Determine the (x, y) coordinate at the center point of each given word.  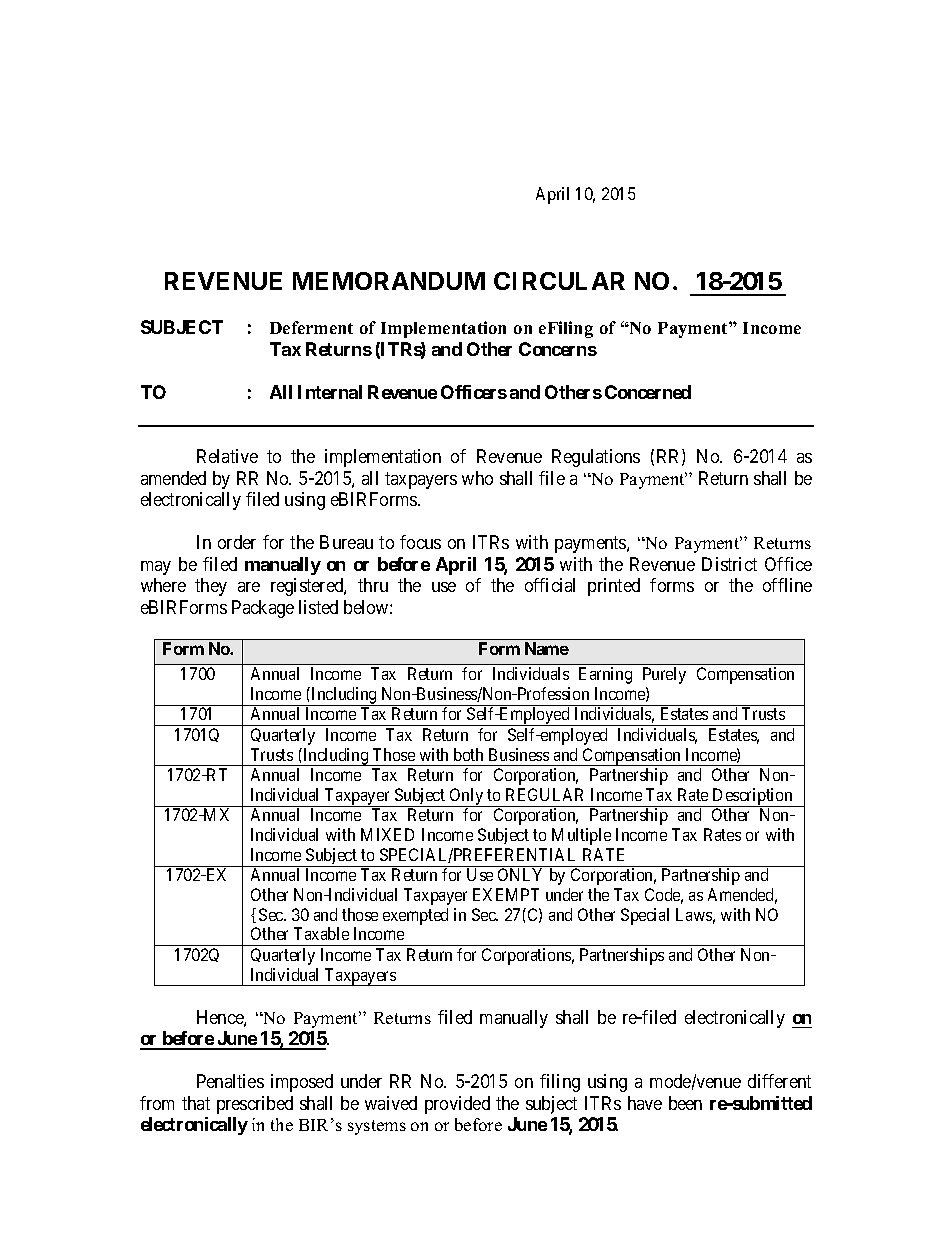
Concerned (648, 392)
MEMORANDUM (389, 281)
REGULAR (544, 794)
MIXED (387, 834)
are (249, 587)
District (729, 564)
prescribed (255, 1105)
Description (753, 797)
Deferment (311, 327)
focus (420, 542)
